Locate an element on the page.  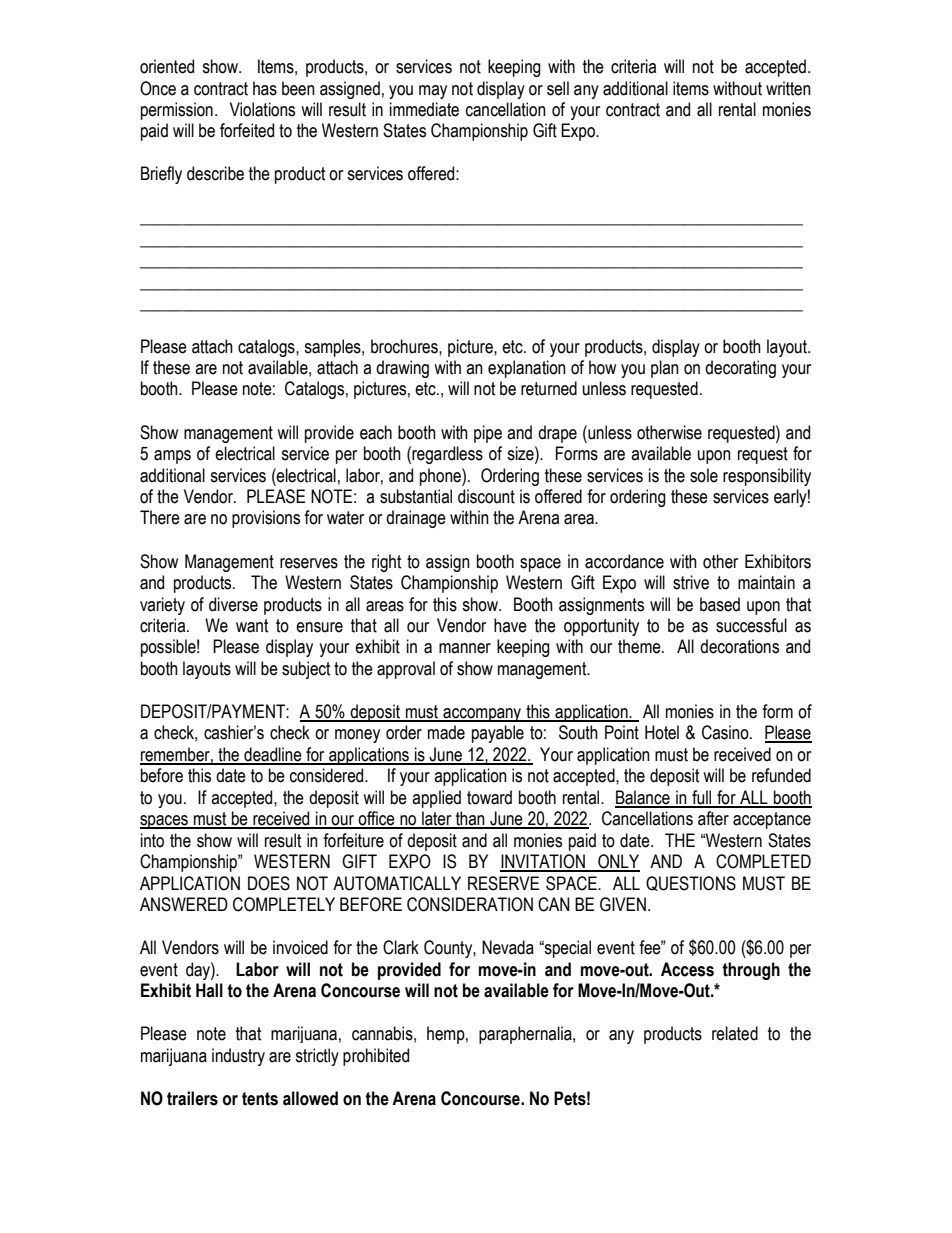
provisions is located at coordinates (266, 519).
